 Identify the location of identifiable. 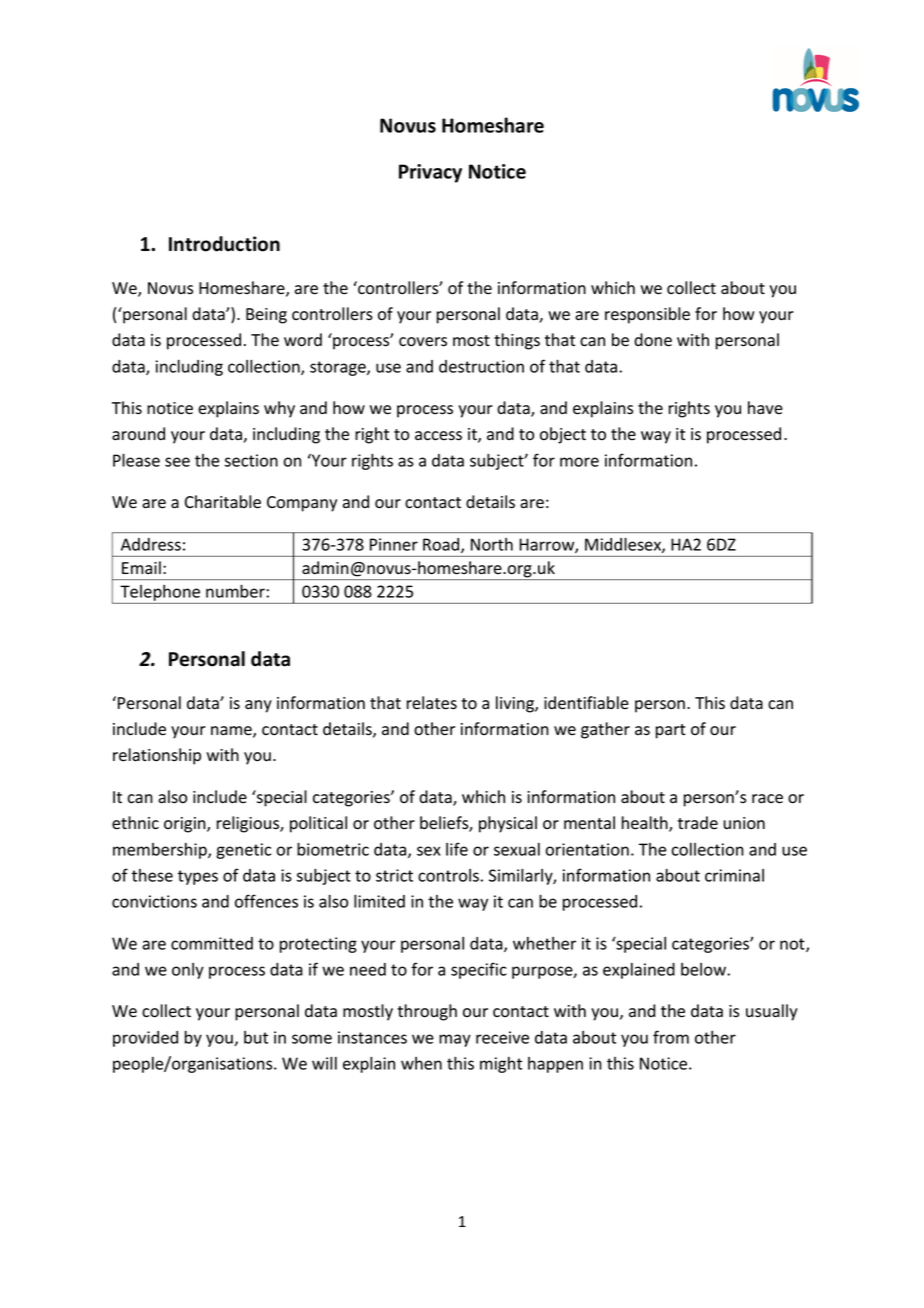
(586, 703).
